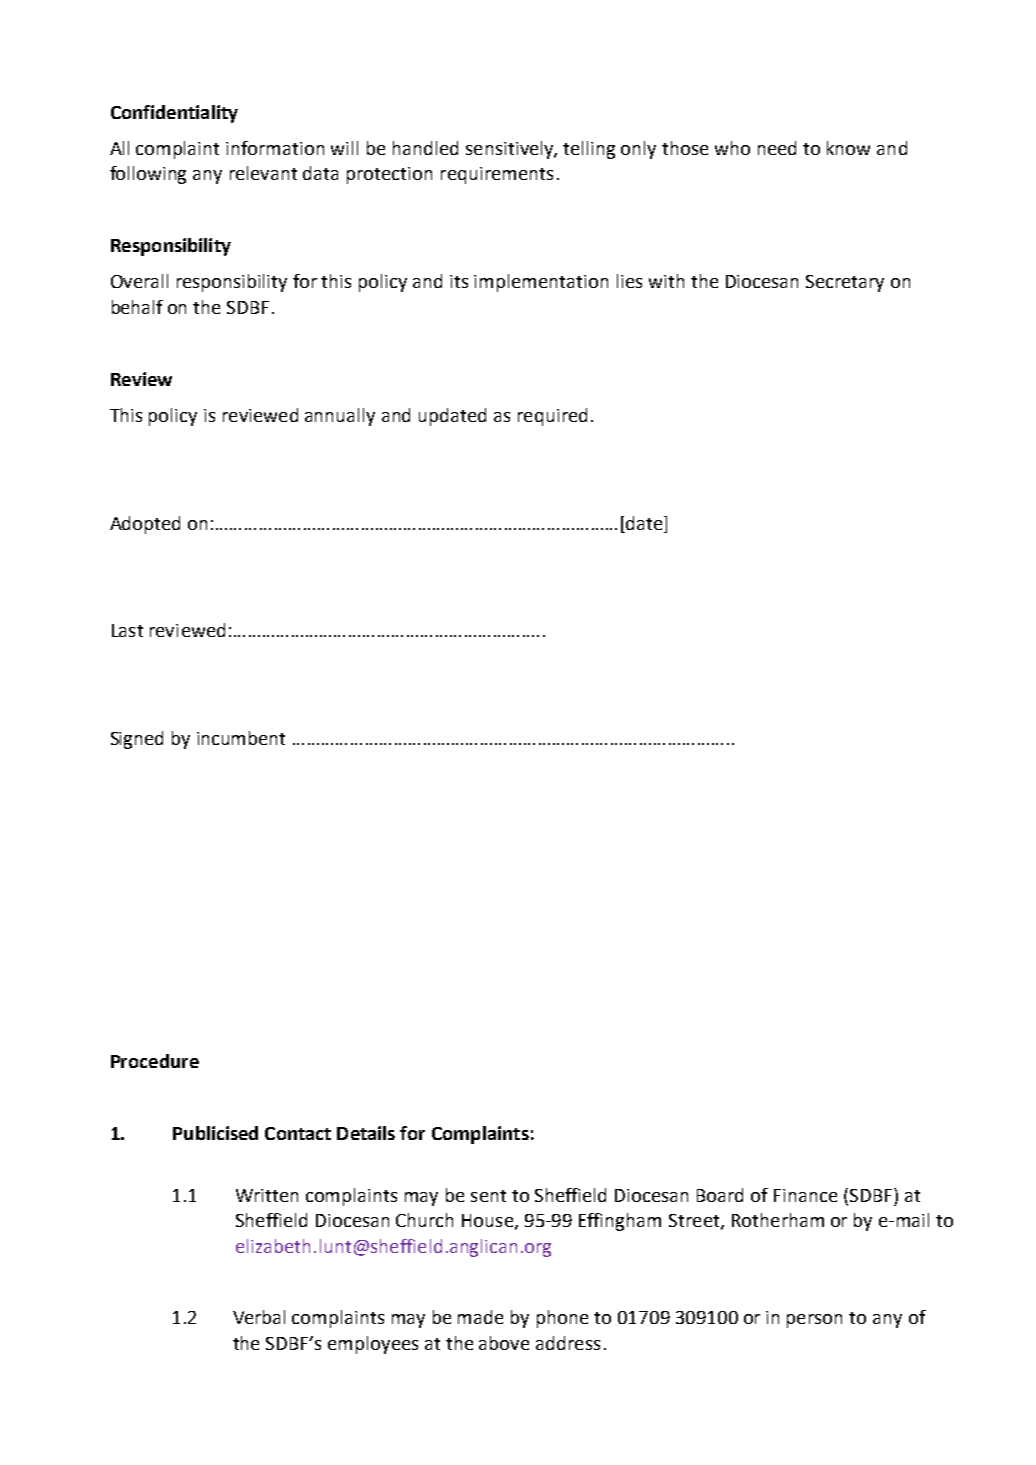 The height and width of the page is (1465, 1036). What do you see at coordinates (263, 173) in the page?
I see `relevant` at bounding box center [263, 173].
